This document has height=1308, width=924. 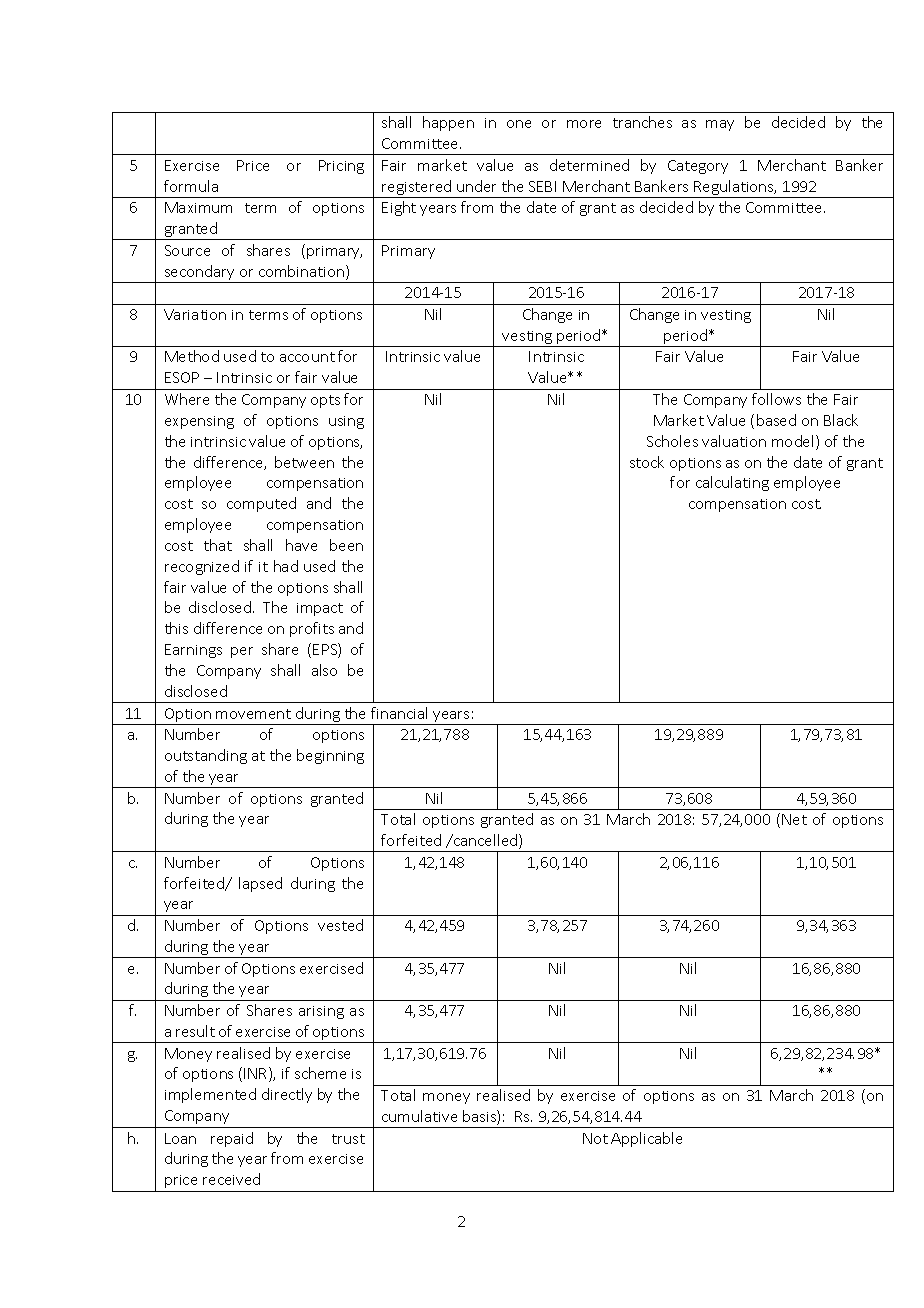 What do you see at coordinates (232, 1139) in the document?
I see `repaid` at bounding box center [232, 1139].
